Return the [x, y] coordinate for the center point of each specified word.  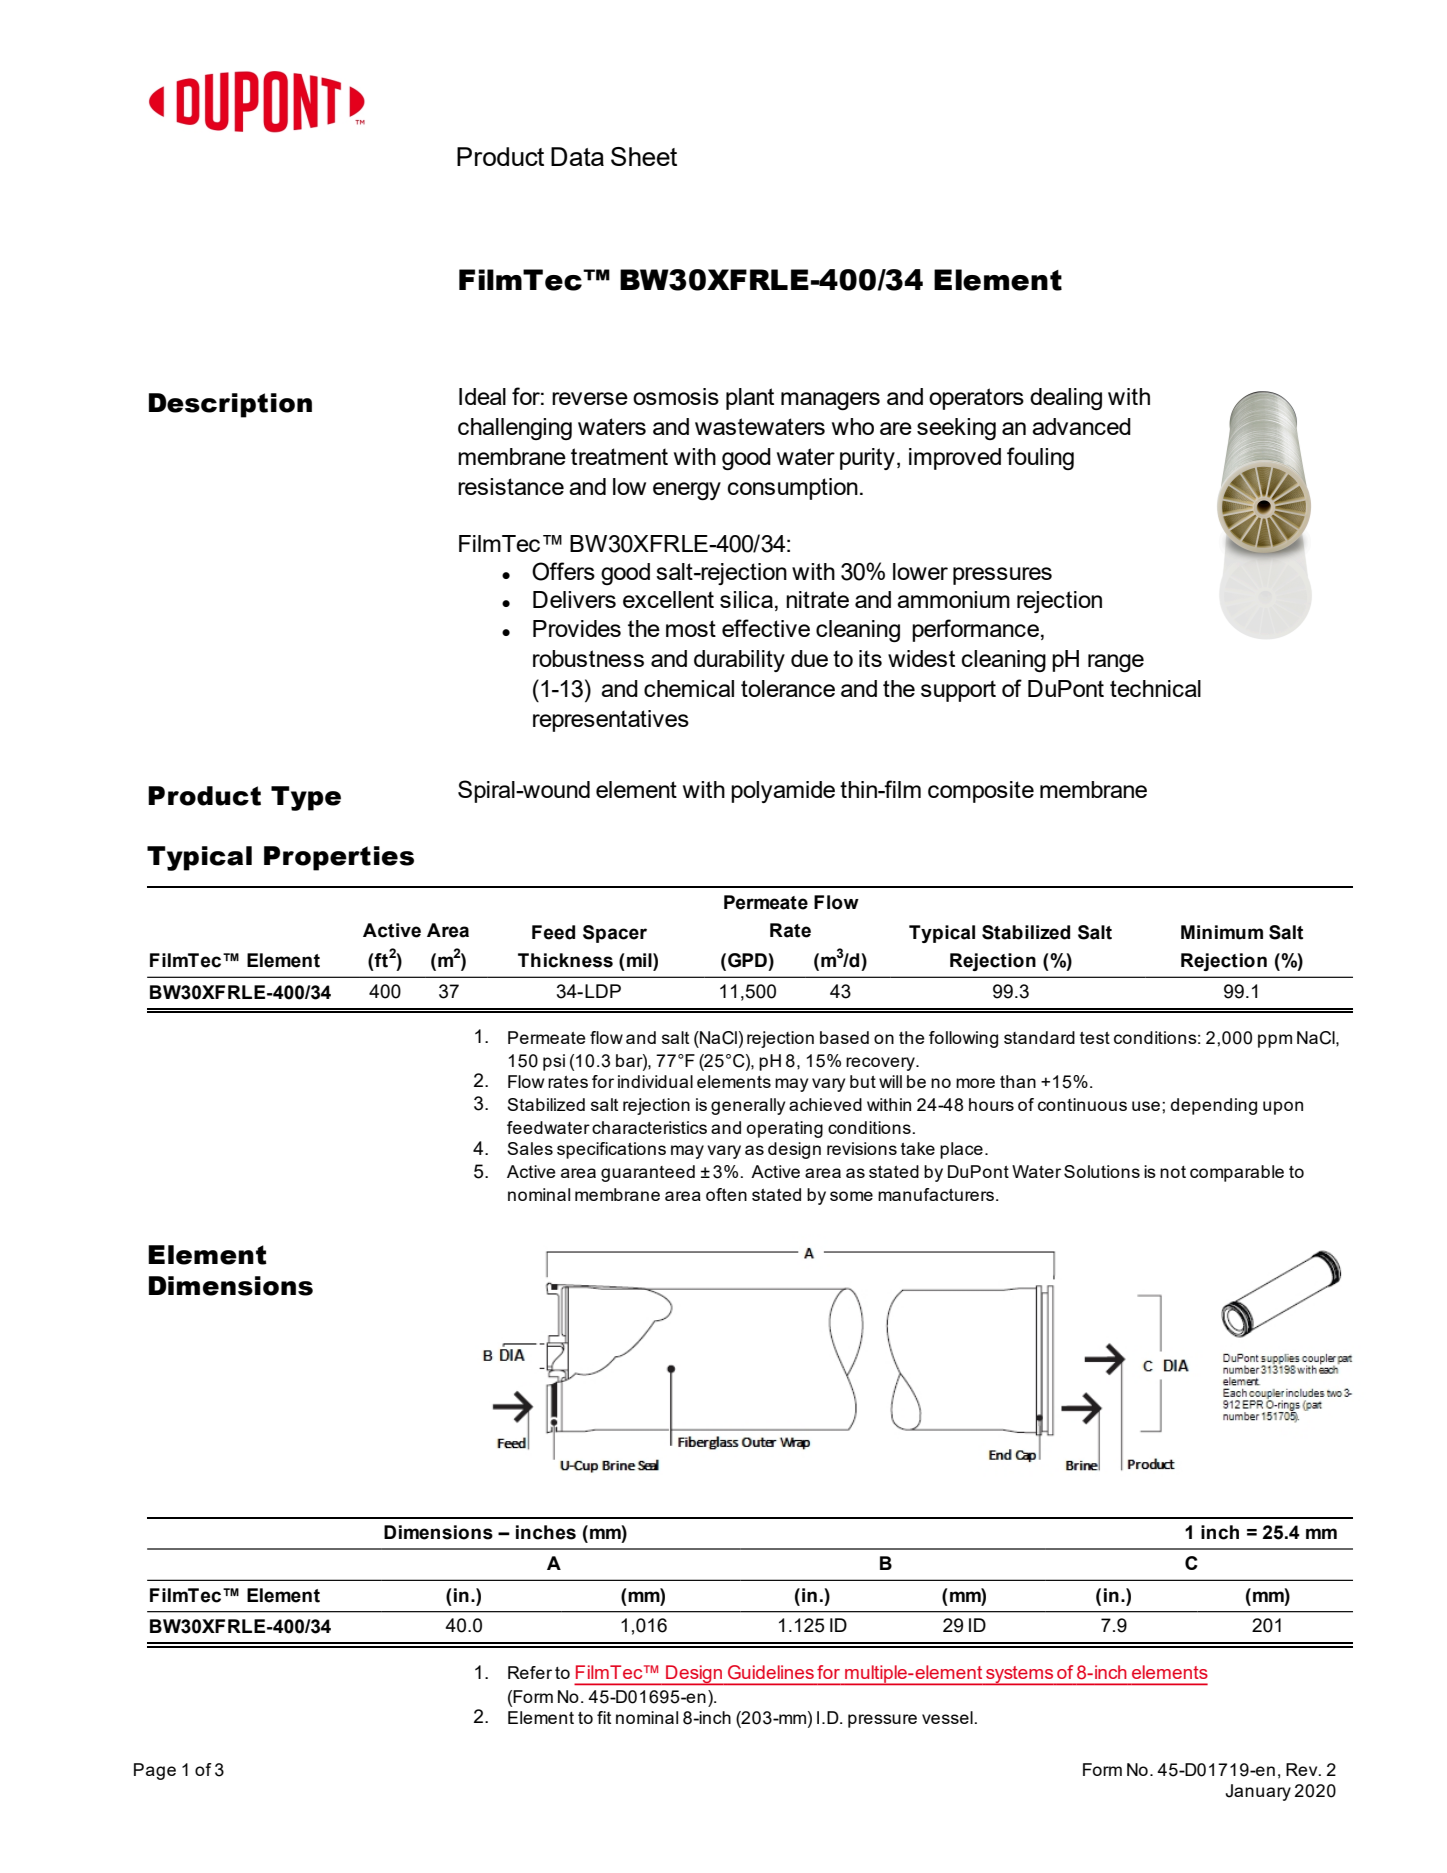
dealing [1066, 399]
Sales [530, 1148]
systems [1020, 1675]
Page [155, 1771]
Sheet [644, 156]
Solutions [1102, 1171]
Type [306, 798]
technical [1155, 688]
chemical [689, 688]
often [726, 1194]
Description [230, 405]
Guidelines [771, 1672]
